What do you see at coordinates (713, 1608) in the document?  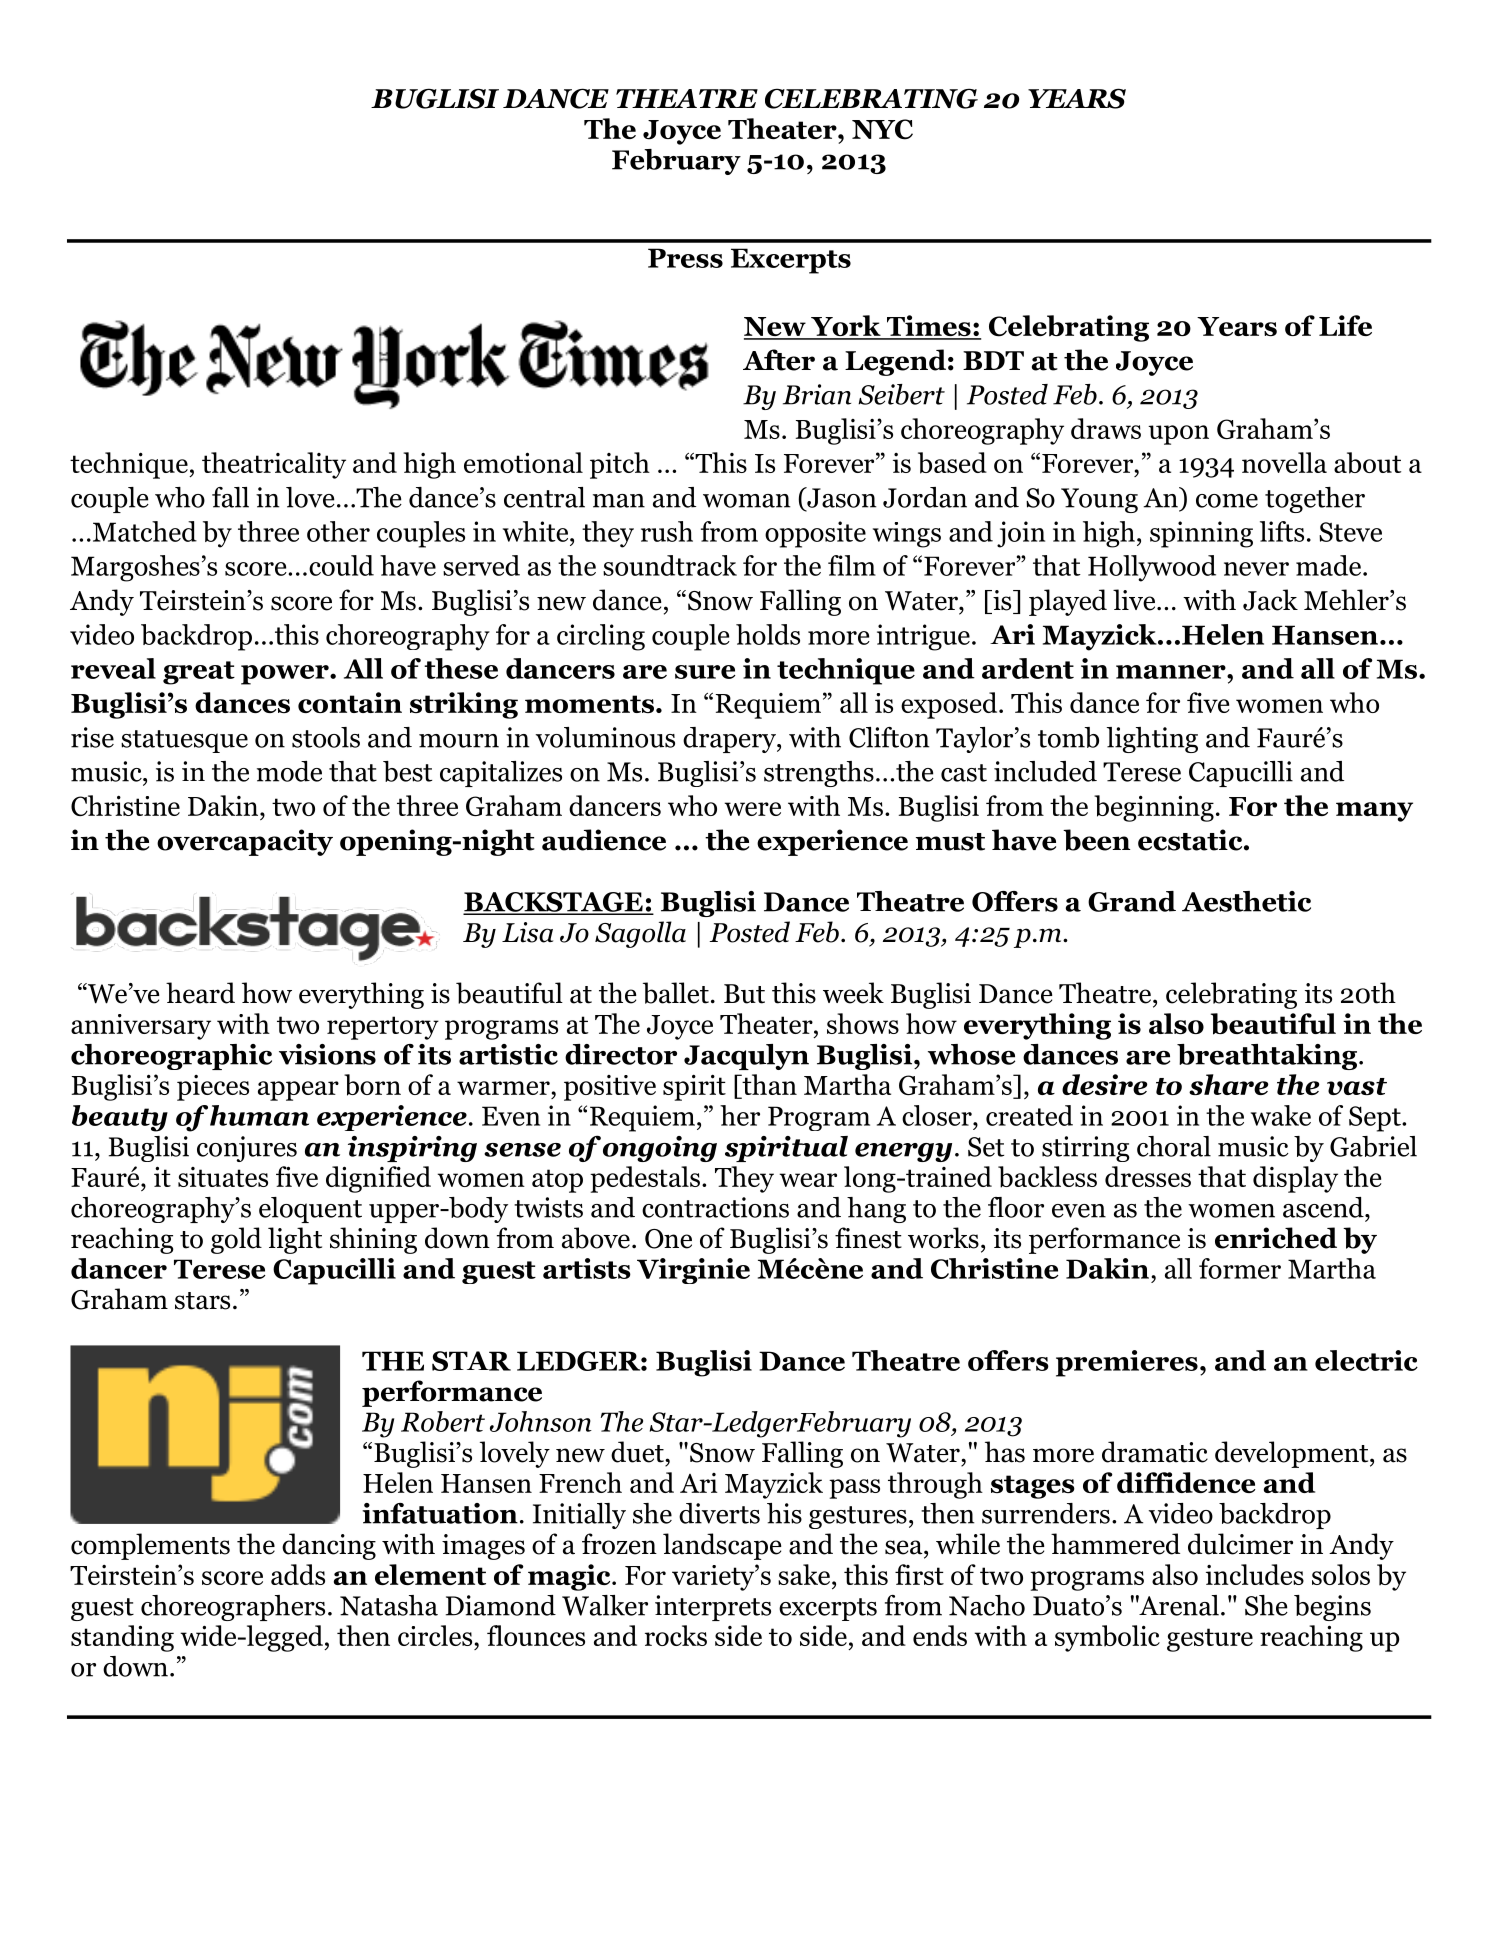 I see `interprets` at bounding box center [713, 1608].
